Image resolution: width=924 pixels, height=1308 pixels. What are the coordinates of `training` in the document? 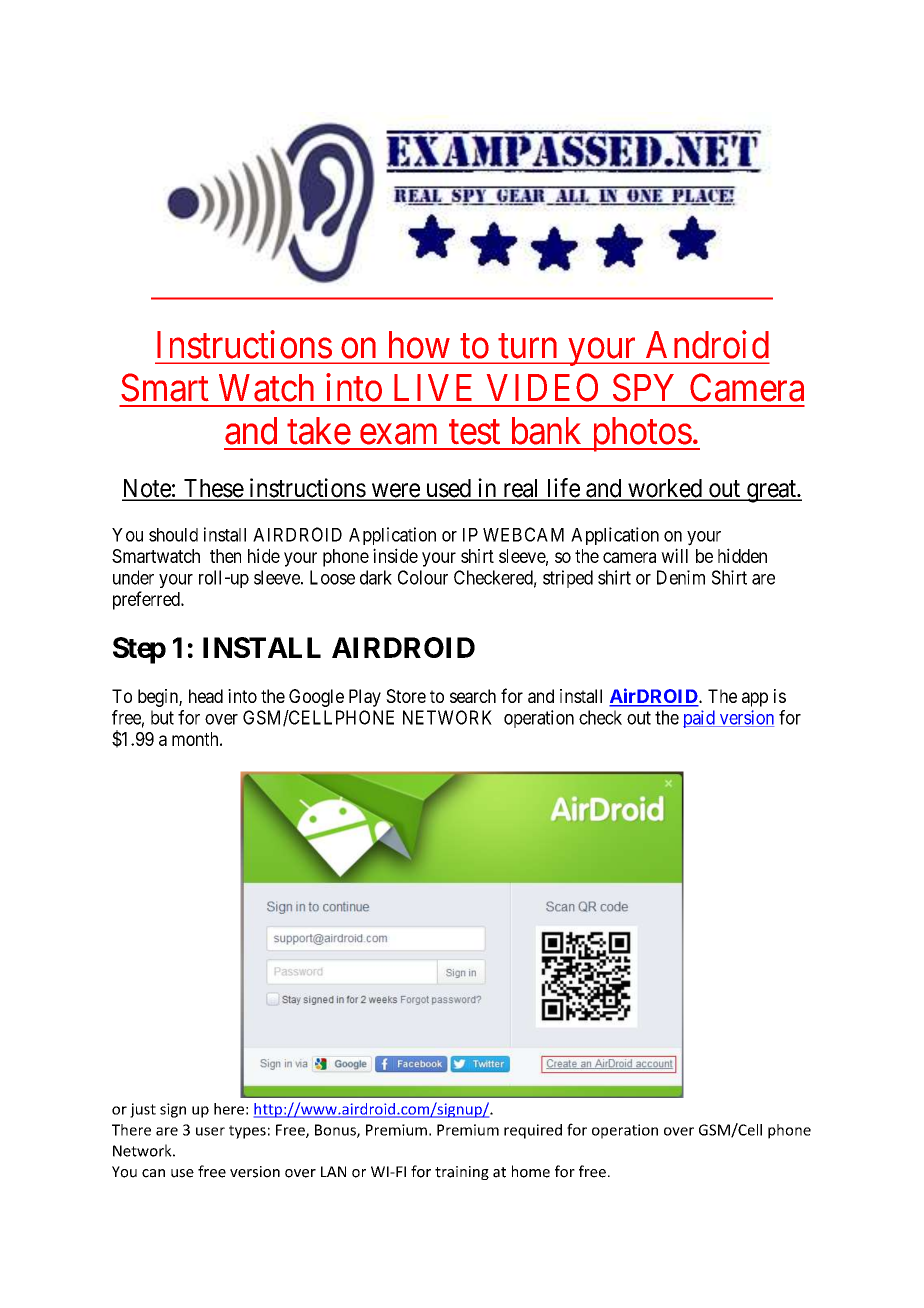 It's located at (462, 1173).
